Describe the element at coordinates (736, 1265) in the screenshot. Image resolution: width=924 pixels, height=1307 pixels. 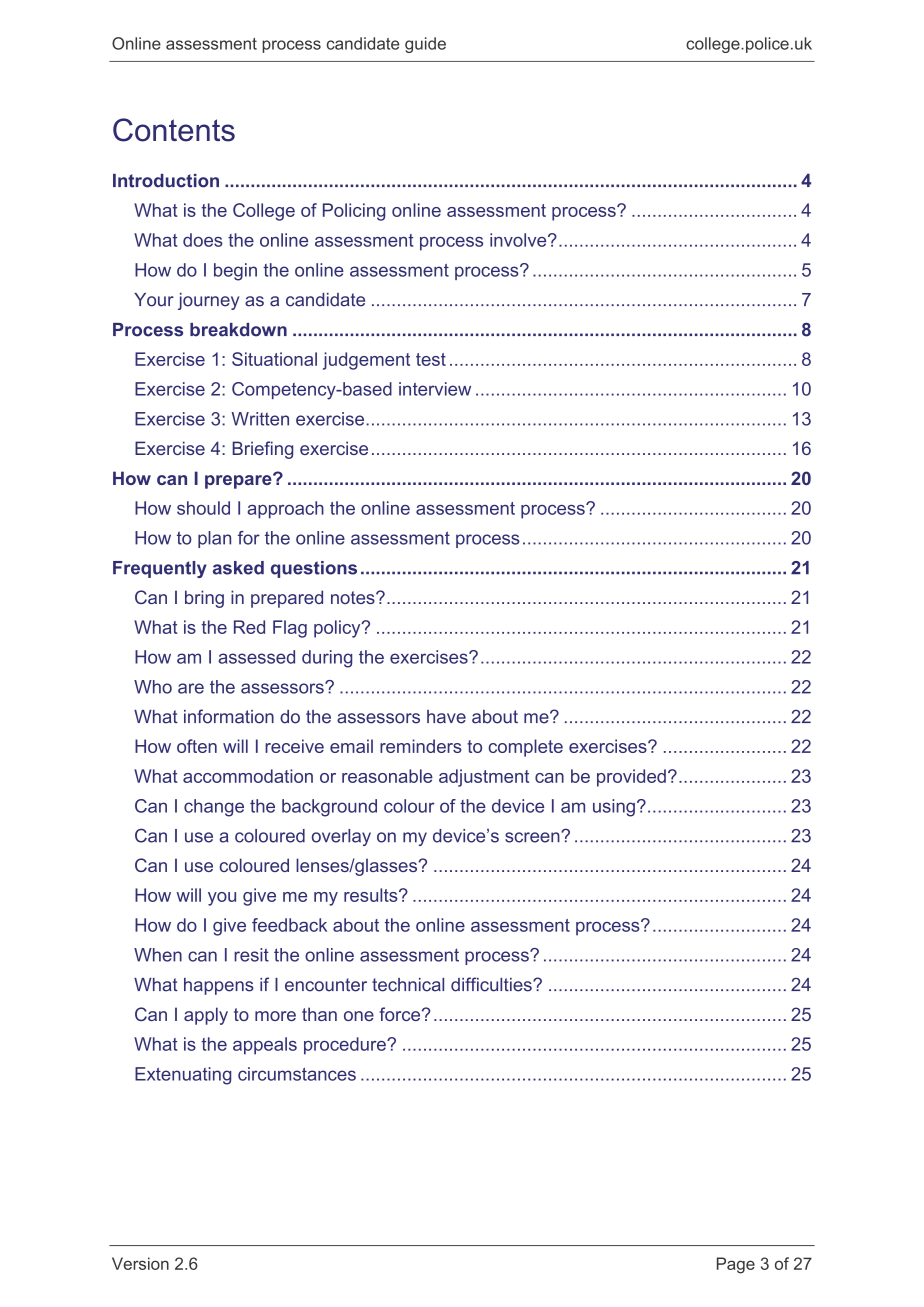
I see `Page` at that location.
